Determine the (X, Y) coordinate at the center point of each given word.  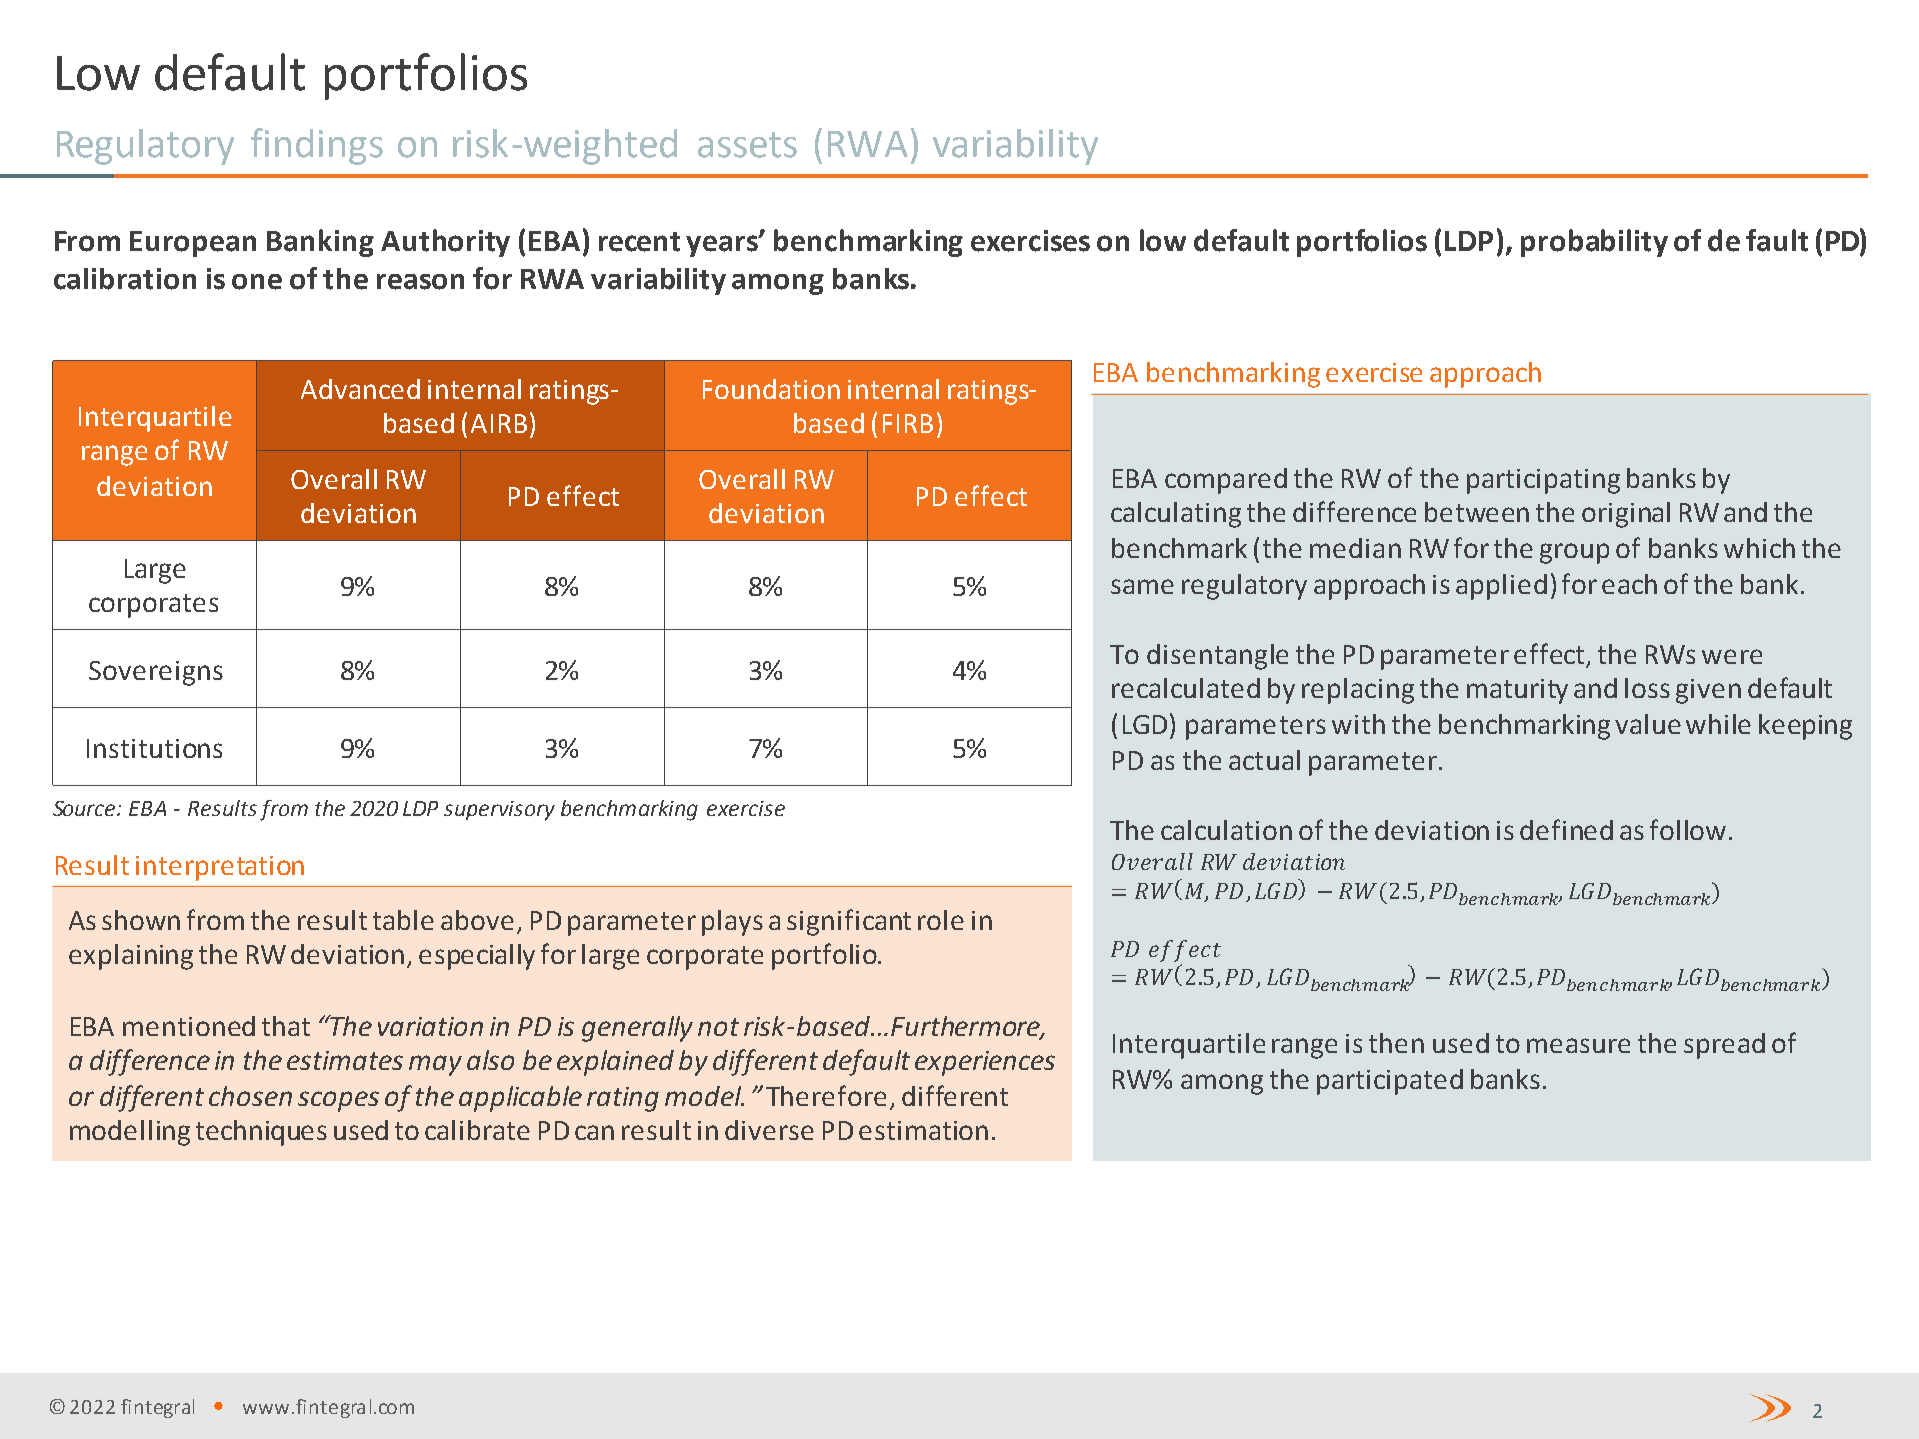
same (1142, 586)
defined (1566, 829)
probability (1594, 243)
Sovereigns (156, 673)
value (1648, 724)
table (403, 920)
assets (747, 145)
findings (317, 146)
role (941, 920)
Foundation (771, 389)
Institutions (154, 748)
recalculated (1186, 688)
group (1574, 553)
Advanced (360, 389)
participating (1543, 481)
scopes (338, 1101)
